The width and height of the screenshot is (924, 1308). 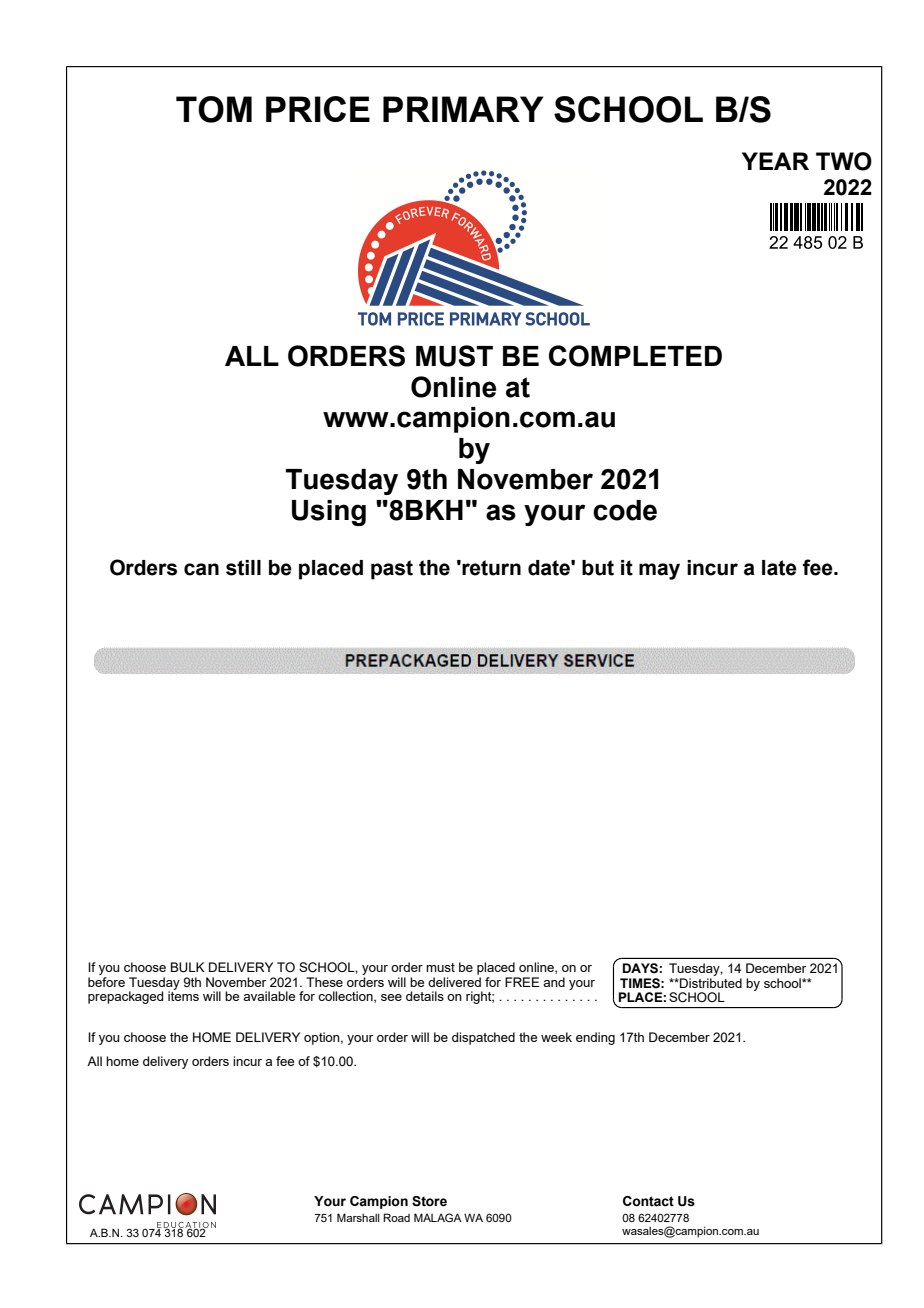 I want to click on PRIMARY, so click(x=463, y=109).
